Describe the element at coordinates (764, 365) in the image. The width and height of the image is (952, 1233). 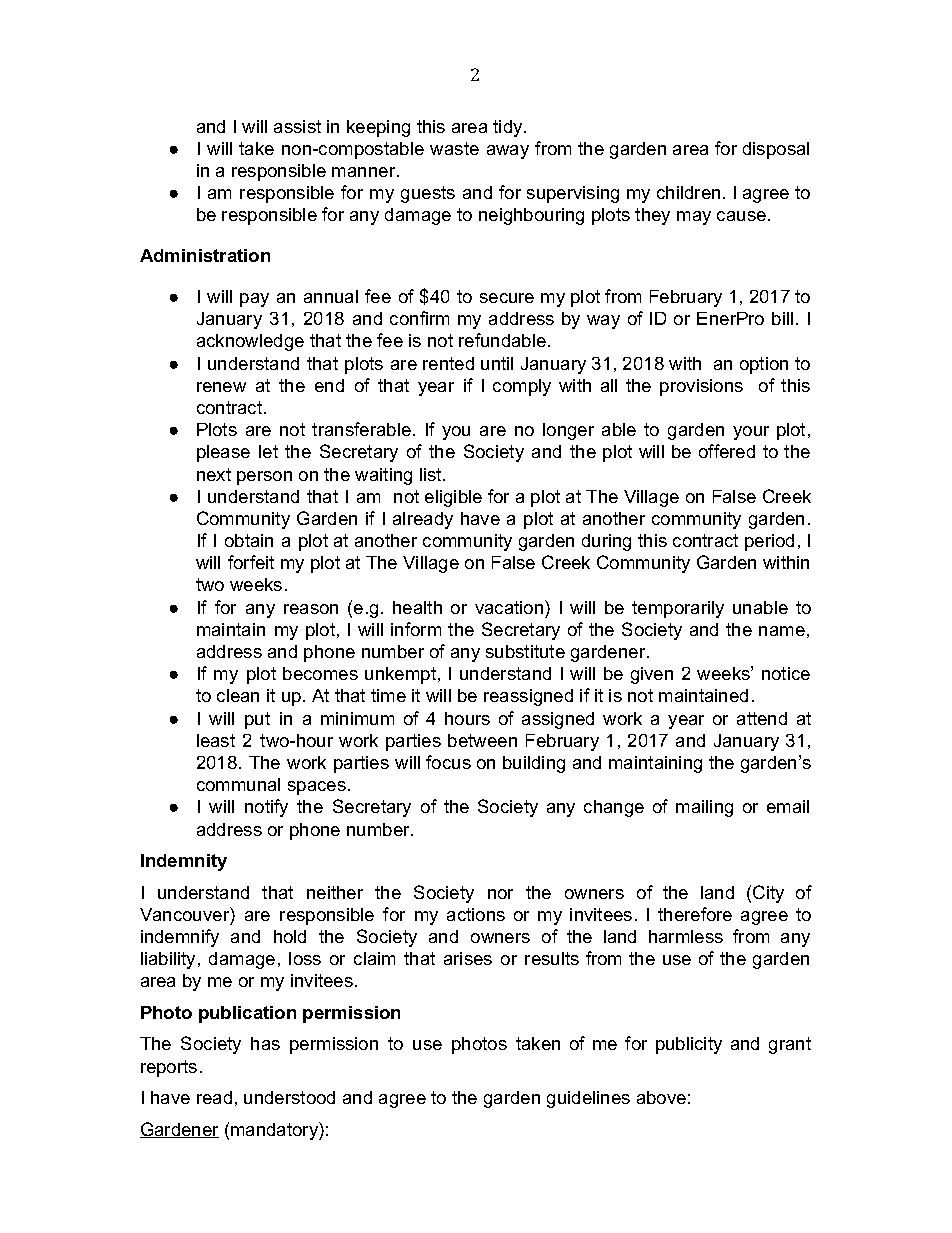
I see `option` at that location.
